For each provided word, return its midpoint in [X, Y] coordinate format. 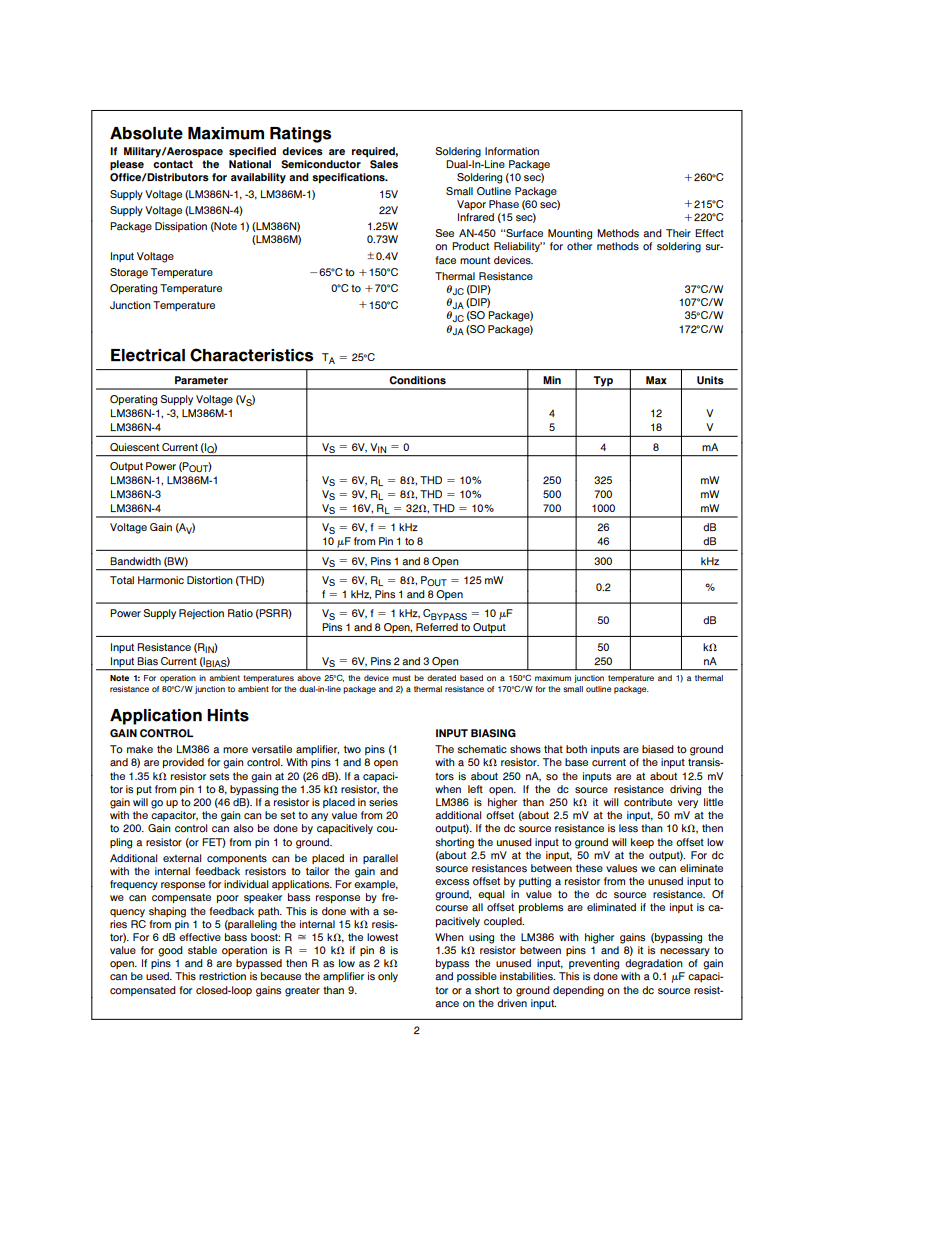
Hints [228, 715]
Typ [603, 382]
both [576, 749]
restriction [222, 976]
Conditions [417, 380]
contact [173, 164]
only [388, 977]
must [402, 678]
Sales [384, 164]
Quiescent [134, 447]
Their [678, 233]
